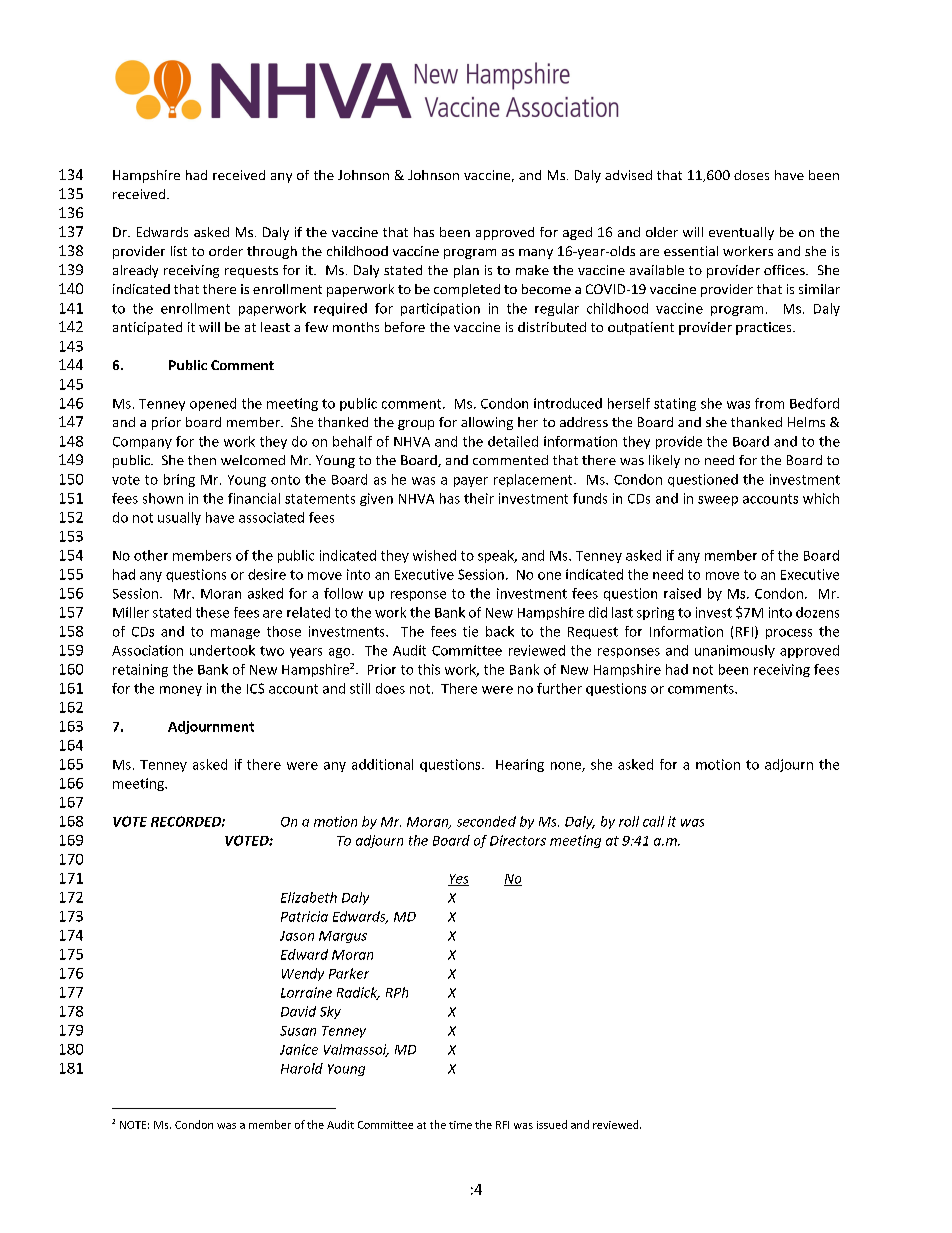  Describe the element at coordinates (254, 498) in the screenshot. I see `financial` at that location.
